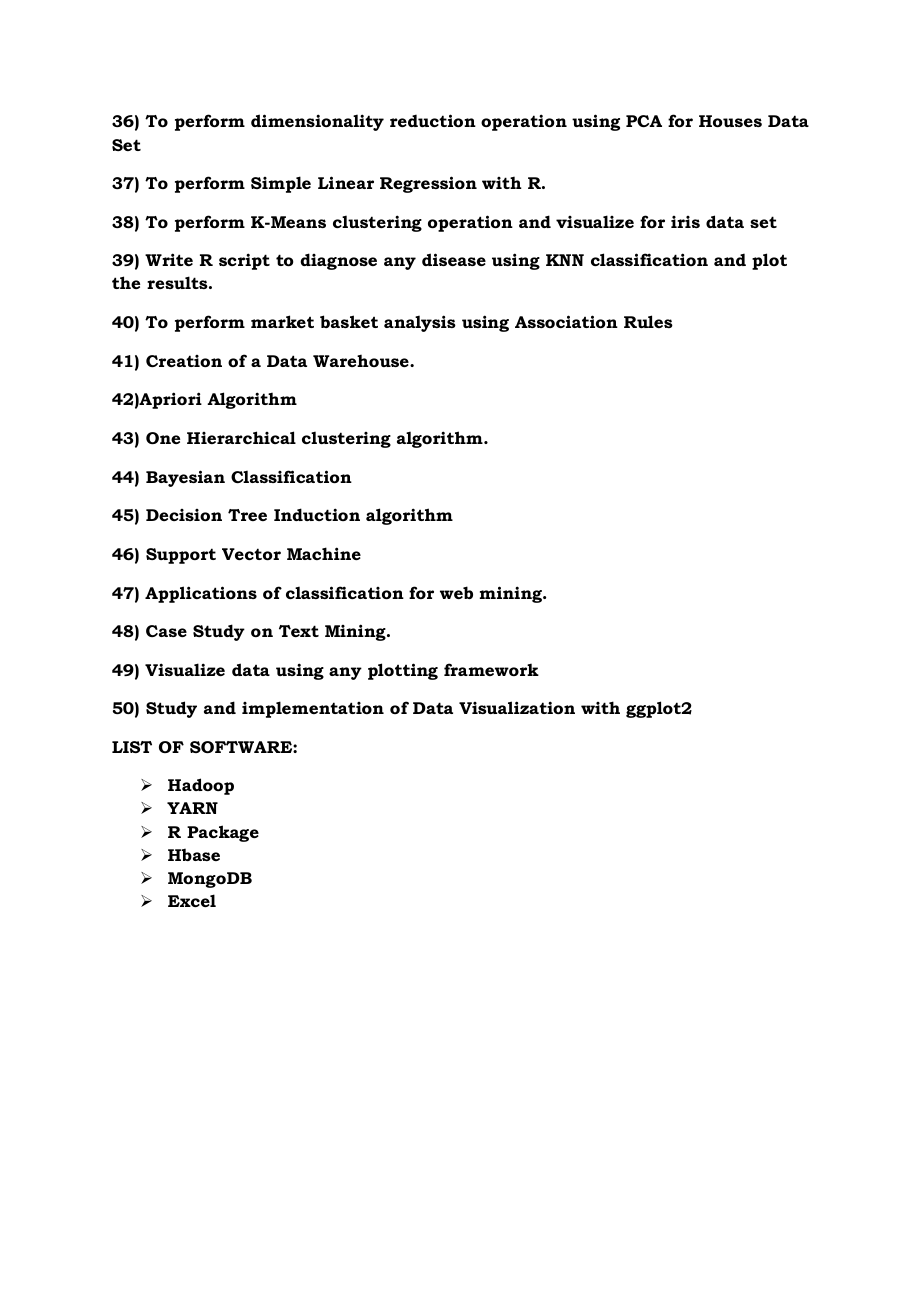 This screenshot has width=924, height=1308. What do you see at coordinates (456, 592) in the screenshot?
I see `web` at bounding box center [456, 592].
